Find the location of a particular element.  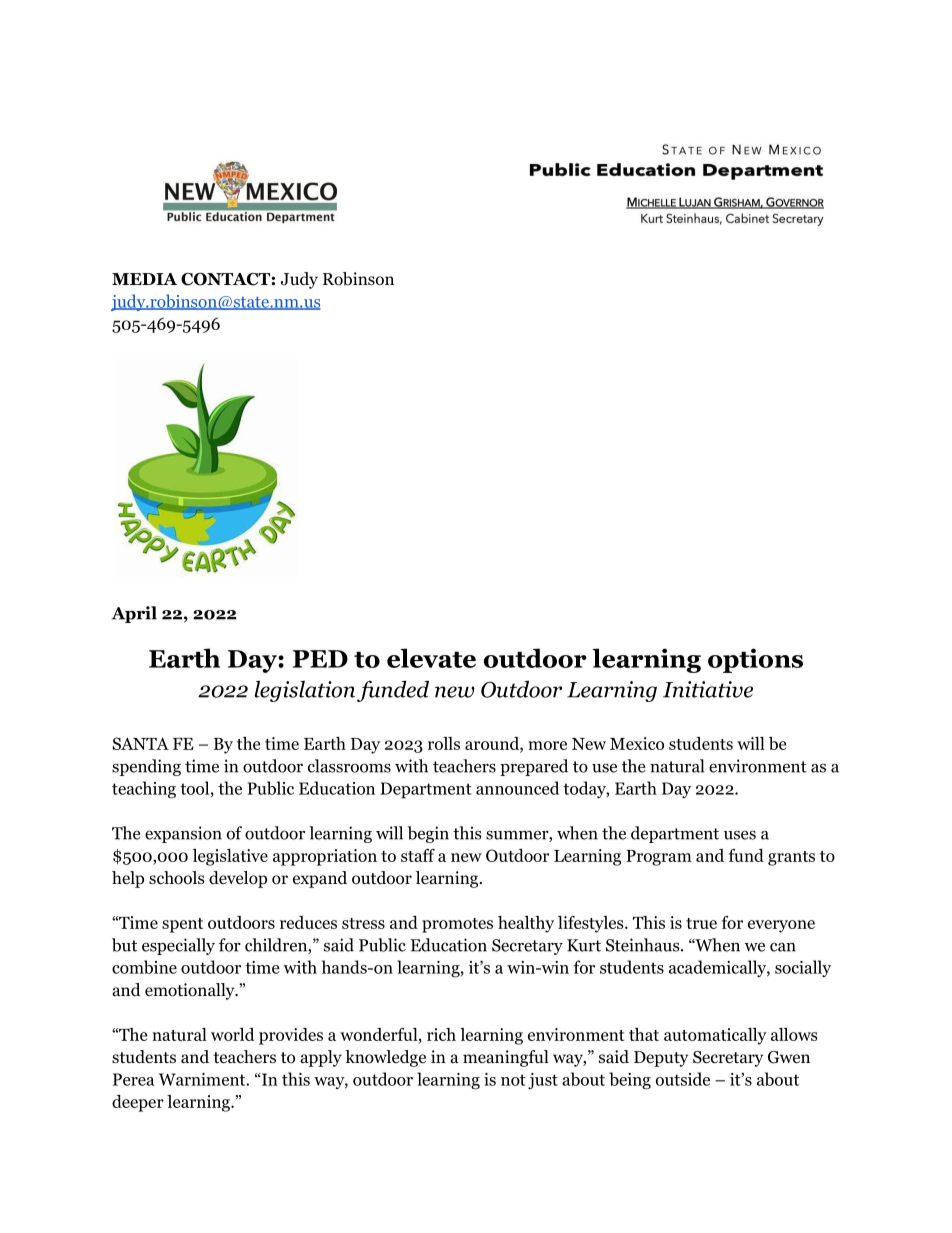

elevate is located at coordinates (431, 658).
